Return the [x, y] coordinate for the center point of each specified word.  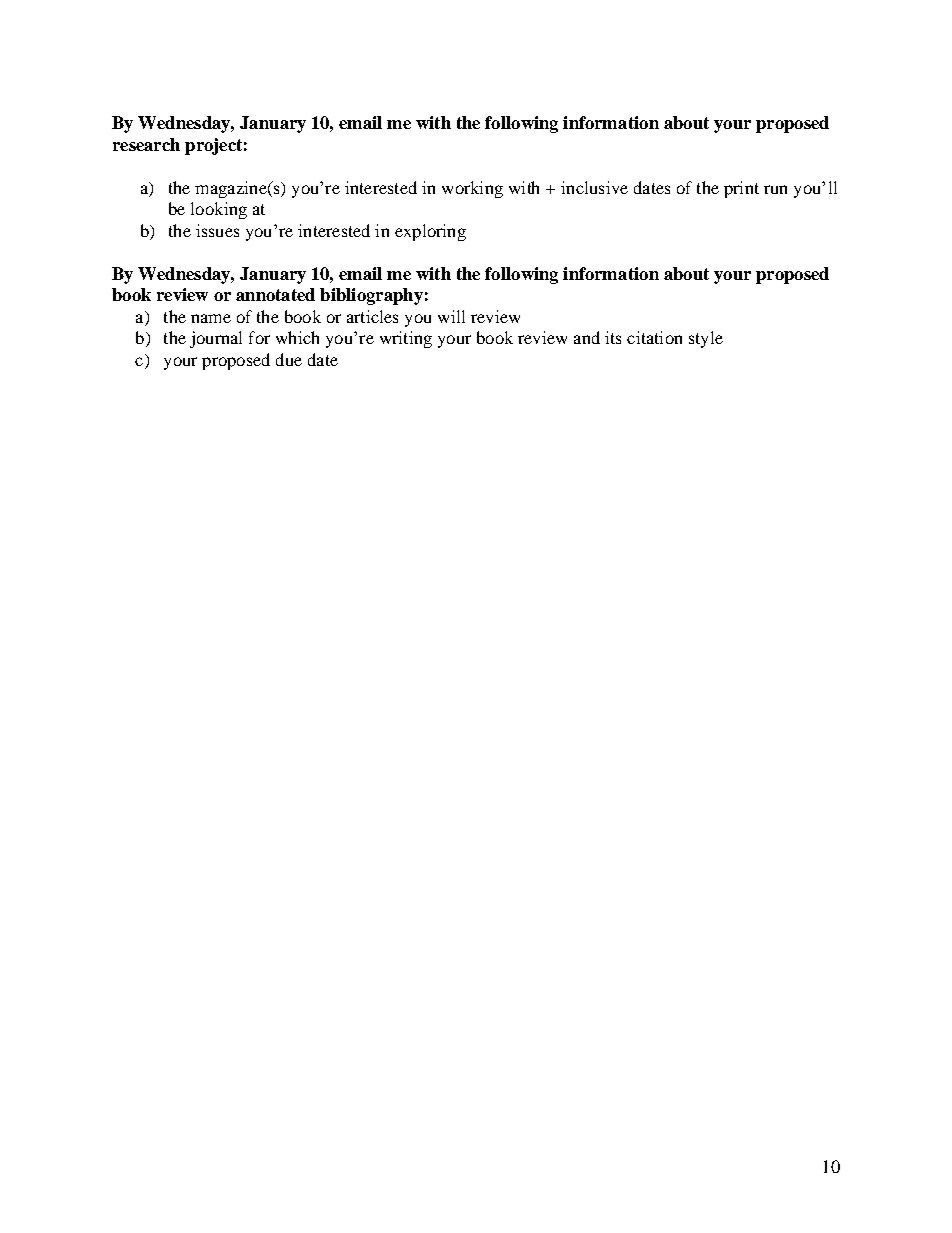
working [472, 189]
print [741, 189]
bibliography [371, 296]
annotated [275, 294]
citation [654, 337]
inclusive [594, 187]
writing [406, 339]
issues [217, 230]
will [451, 316]
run [775, 189]
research [146, 144]
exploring [430, 232]
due [289, 359]
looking [219, 210]
